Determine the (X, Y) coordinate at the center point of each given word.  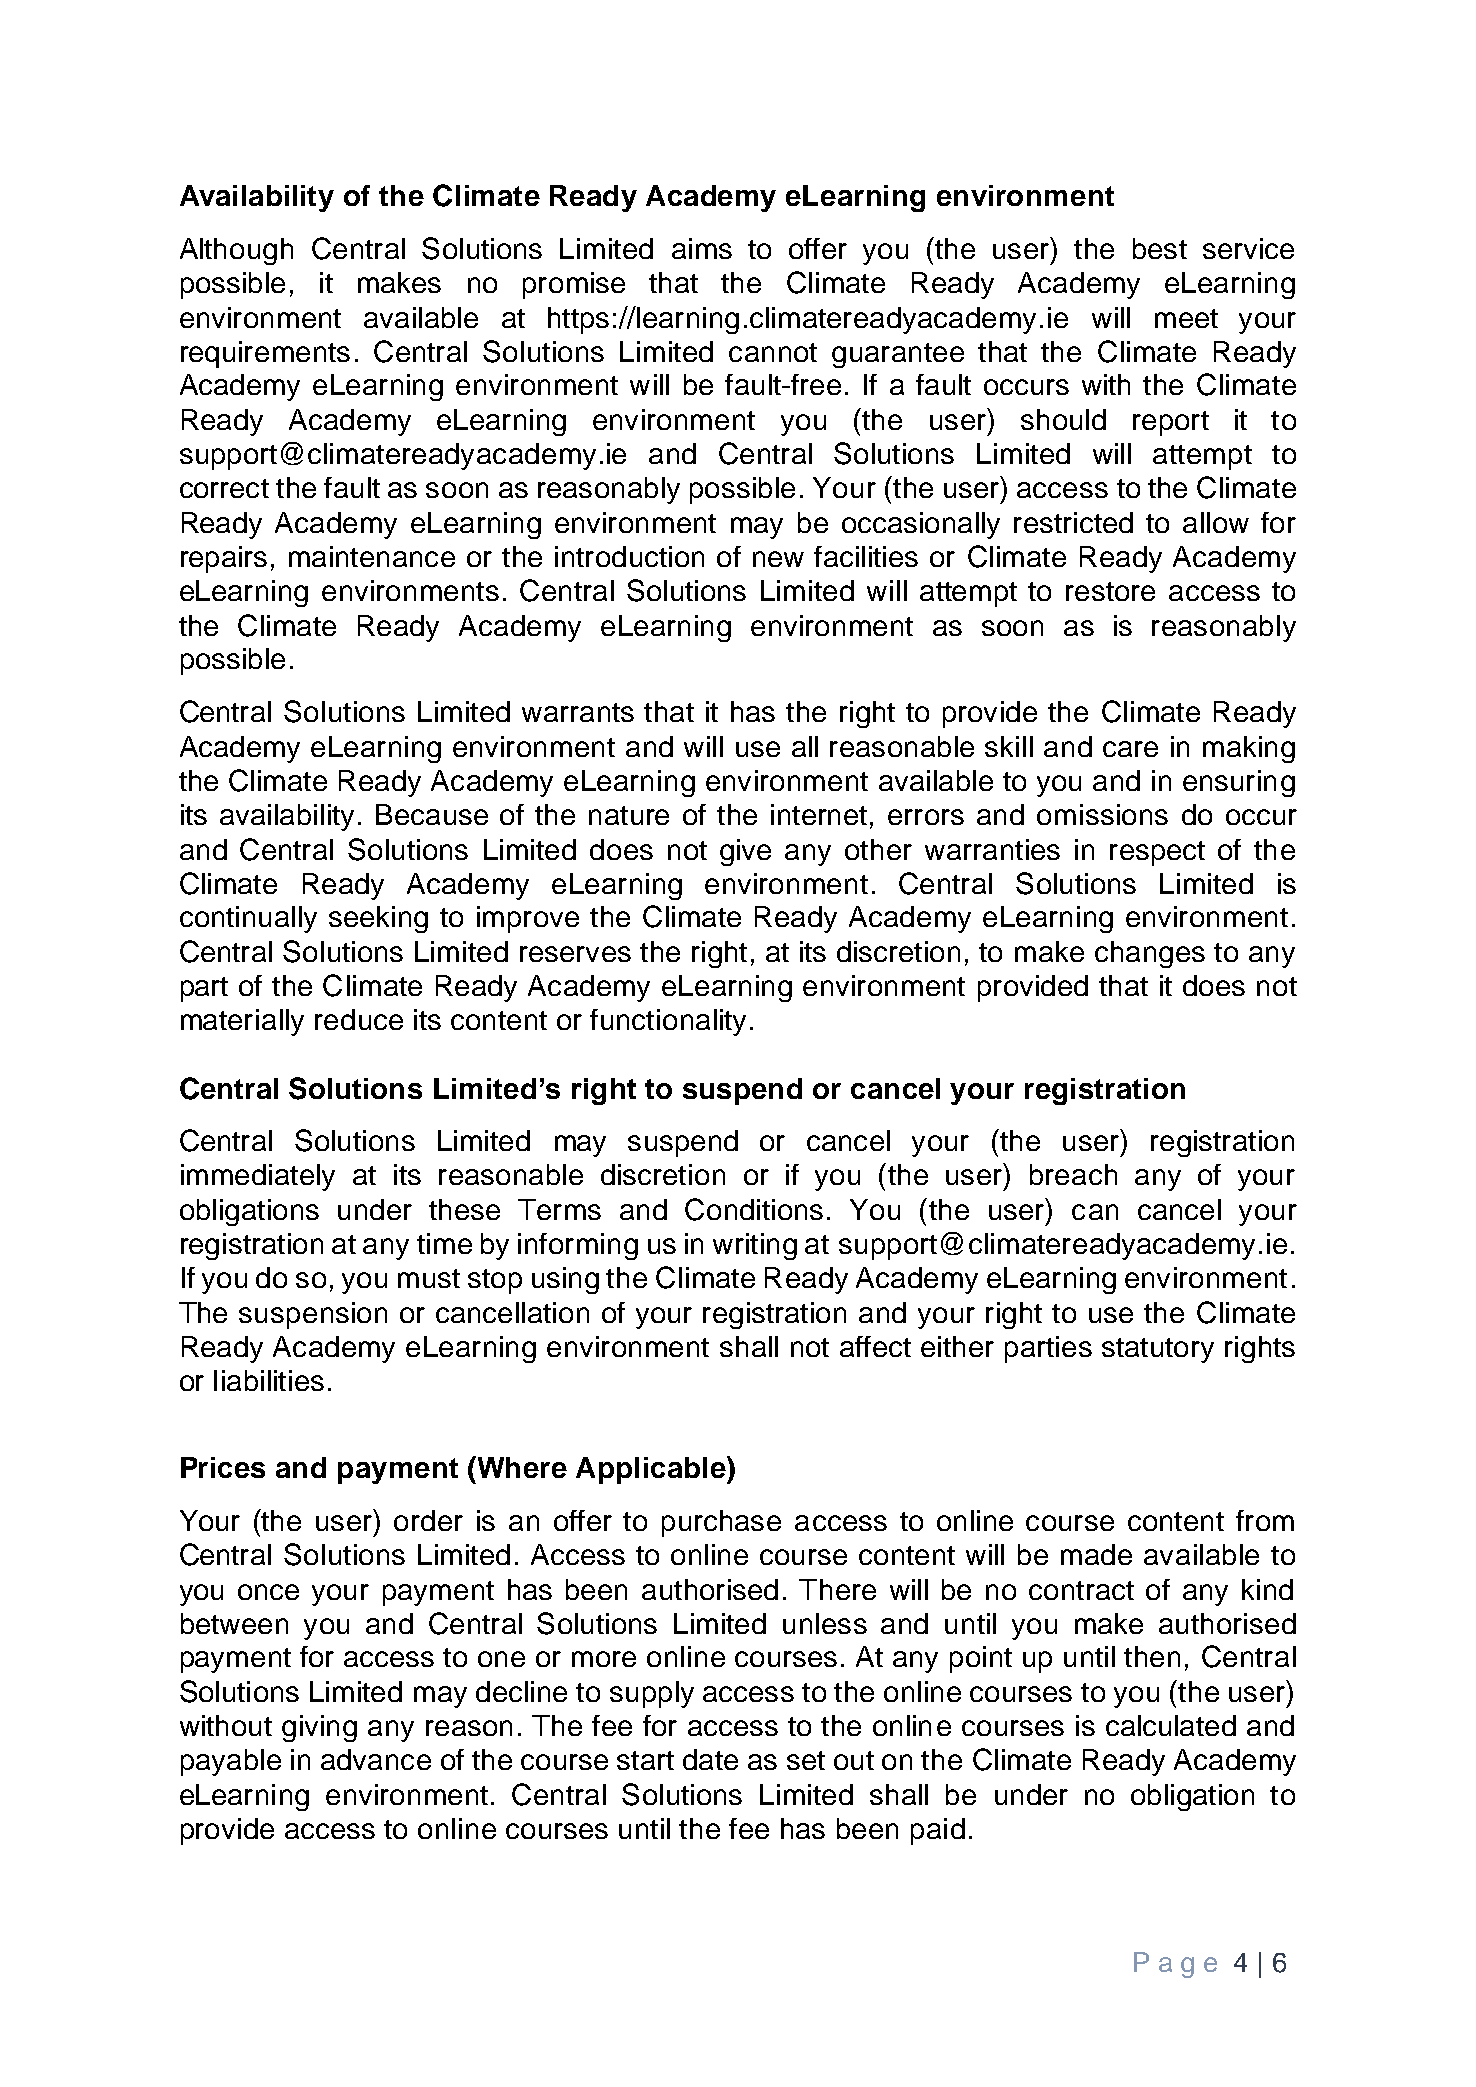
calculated (1171, 1725)
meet (1186, 318)
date (710, 1759)
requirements (265, 354)
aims (702, 248)
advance (376, 1759)
